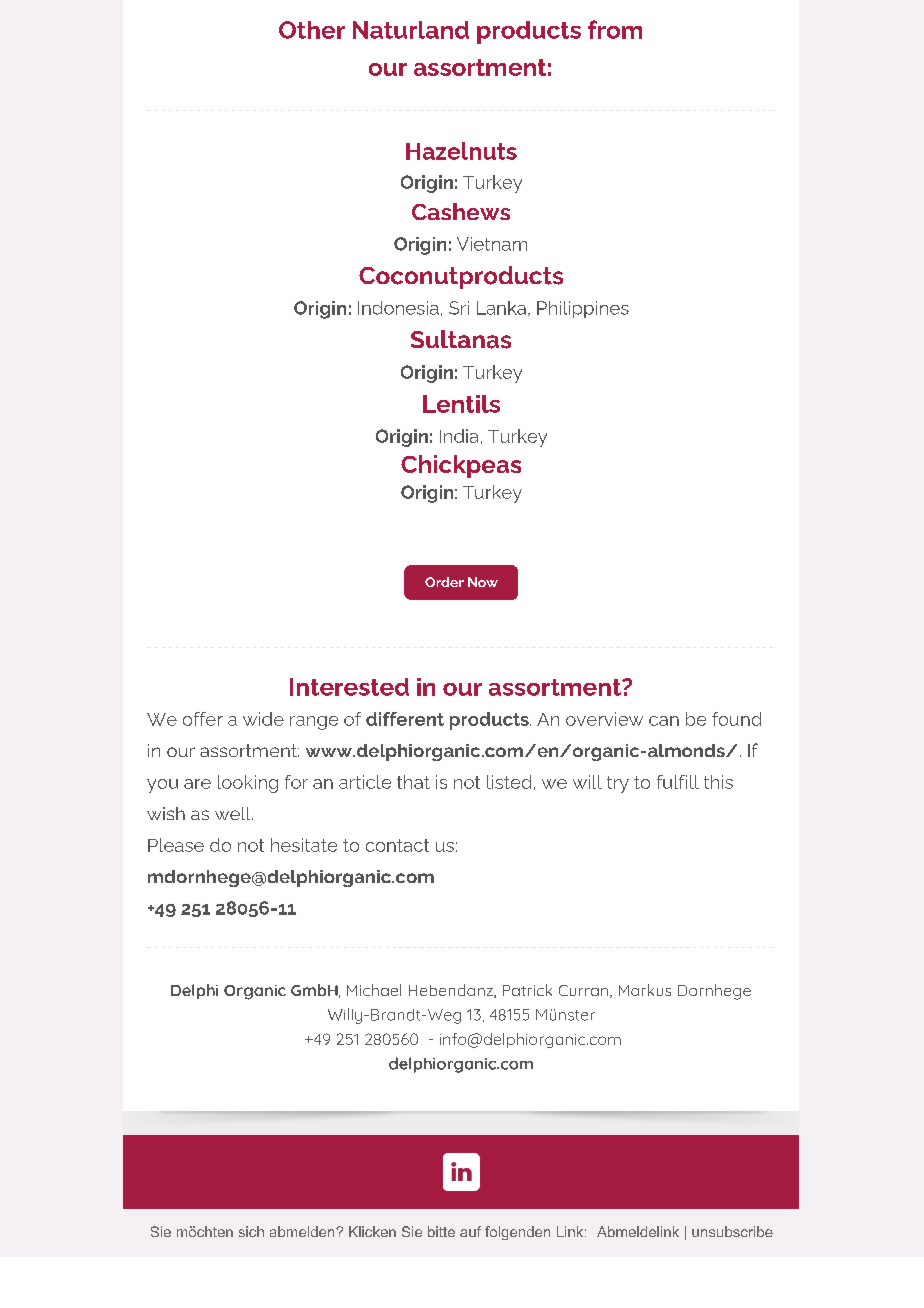 This screenshot has width=924, height=1308. What do you see at coordinates (444, 582) in the screenshot?
I see `Order` at bounding box center [444, 582].
